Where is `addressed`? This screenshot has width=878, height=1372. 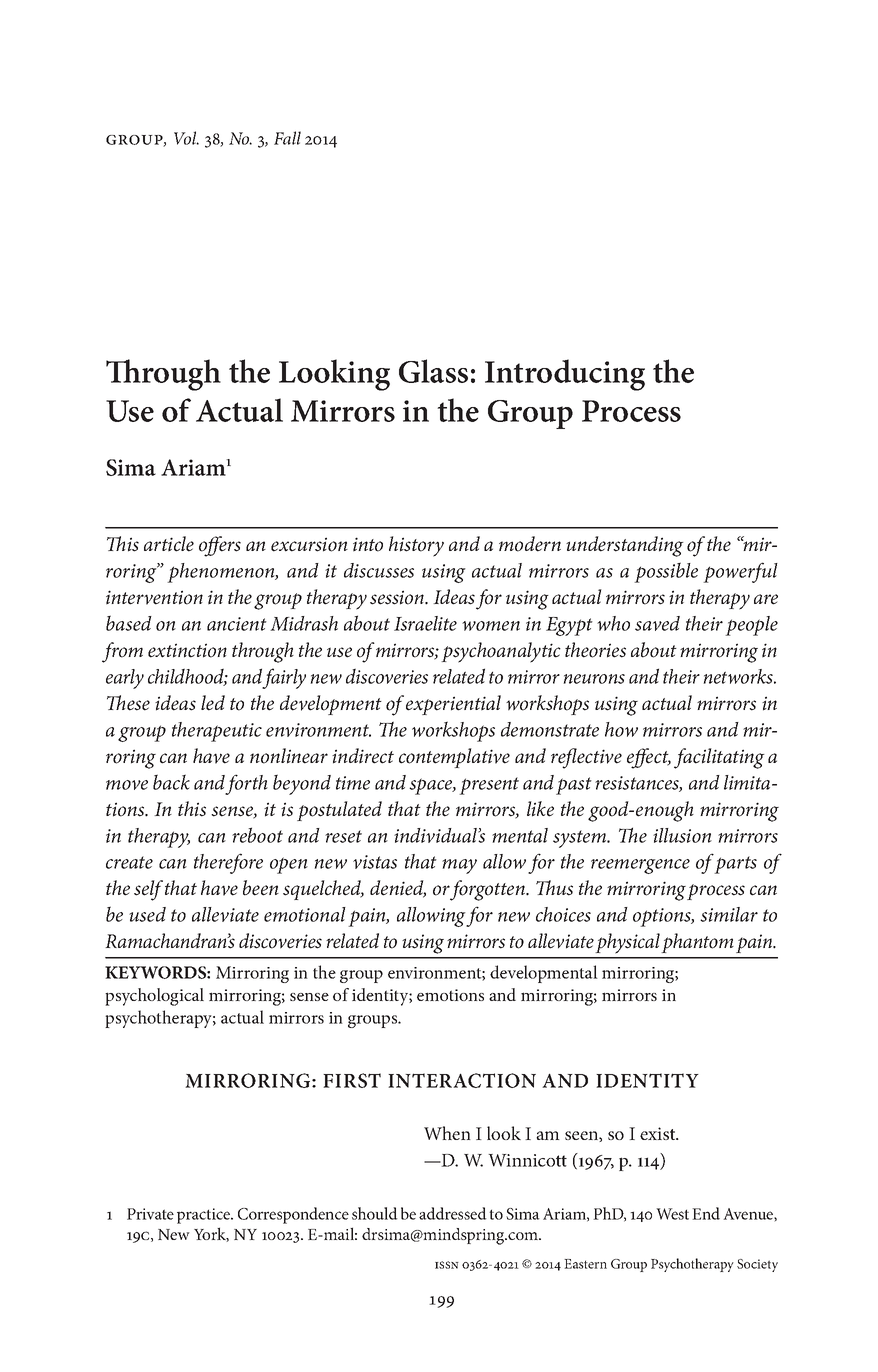 addressed is located at coordinates (453, 1213).
